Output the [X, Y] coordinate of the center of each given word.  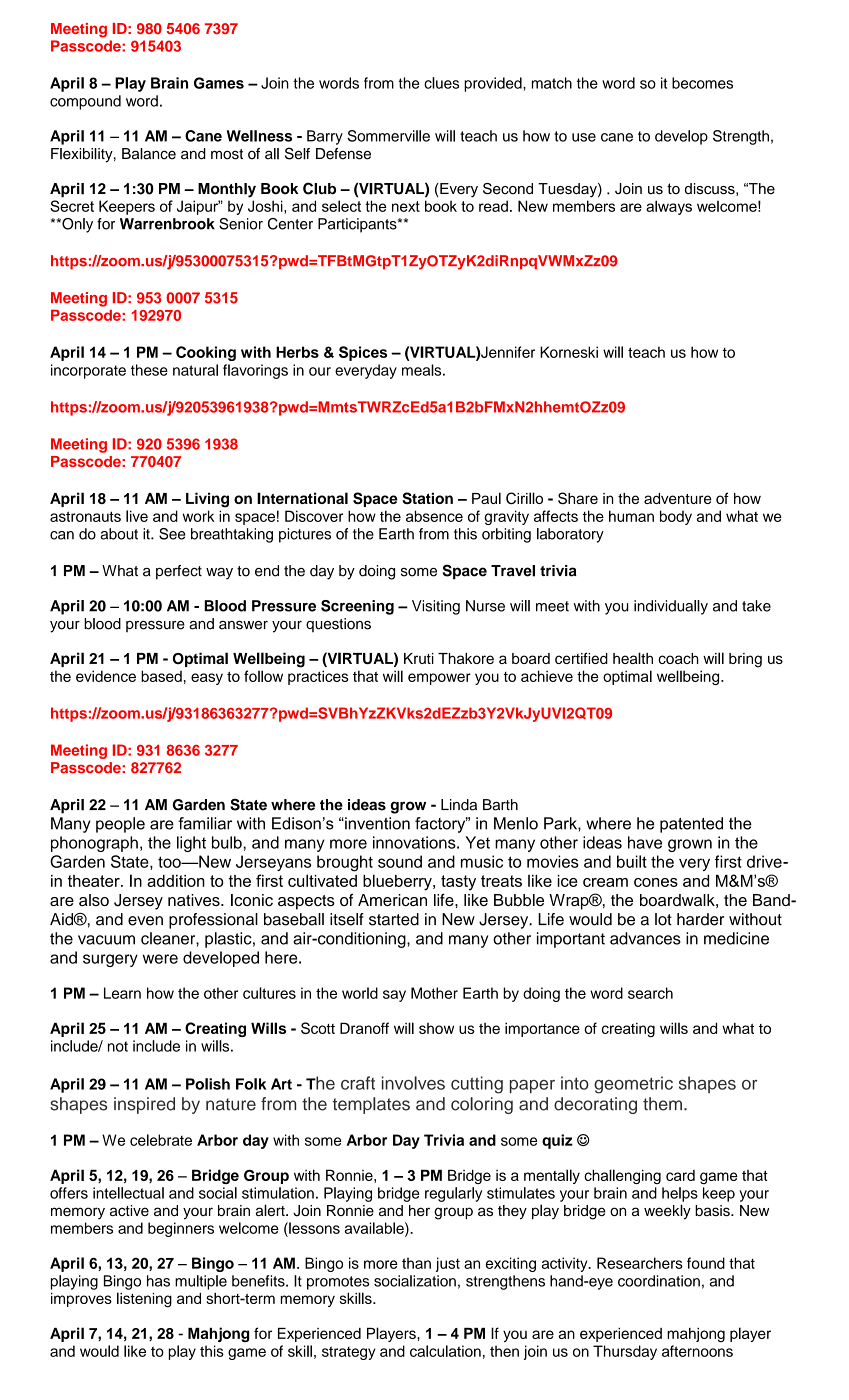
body [676, 517]
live [137, 516]
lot [663, 919]
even [145, 921]
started [394, 919]
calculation [445, 1351]
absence [434, 516]
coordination [659, 1281]
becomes [702, 83]
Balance [149, 154]
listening [144, 1300]
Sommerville [389, 136]
